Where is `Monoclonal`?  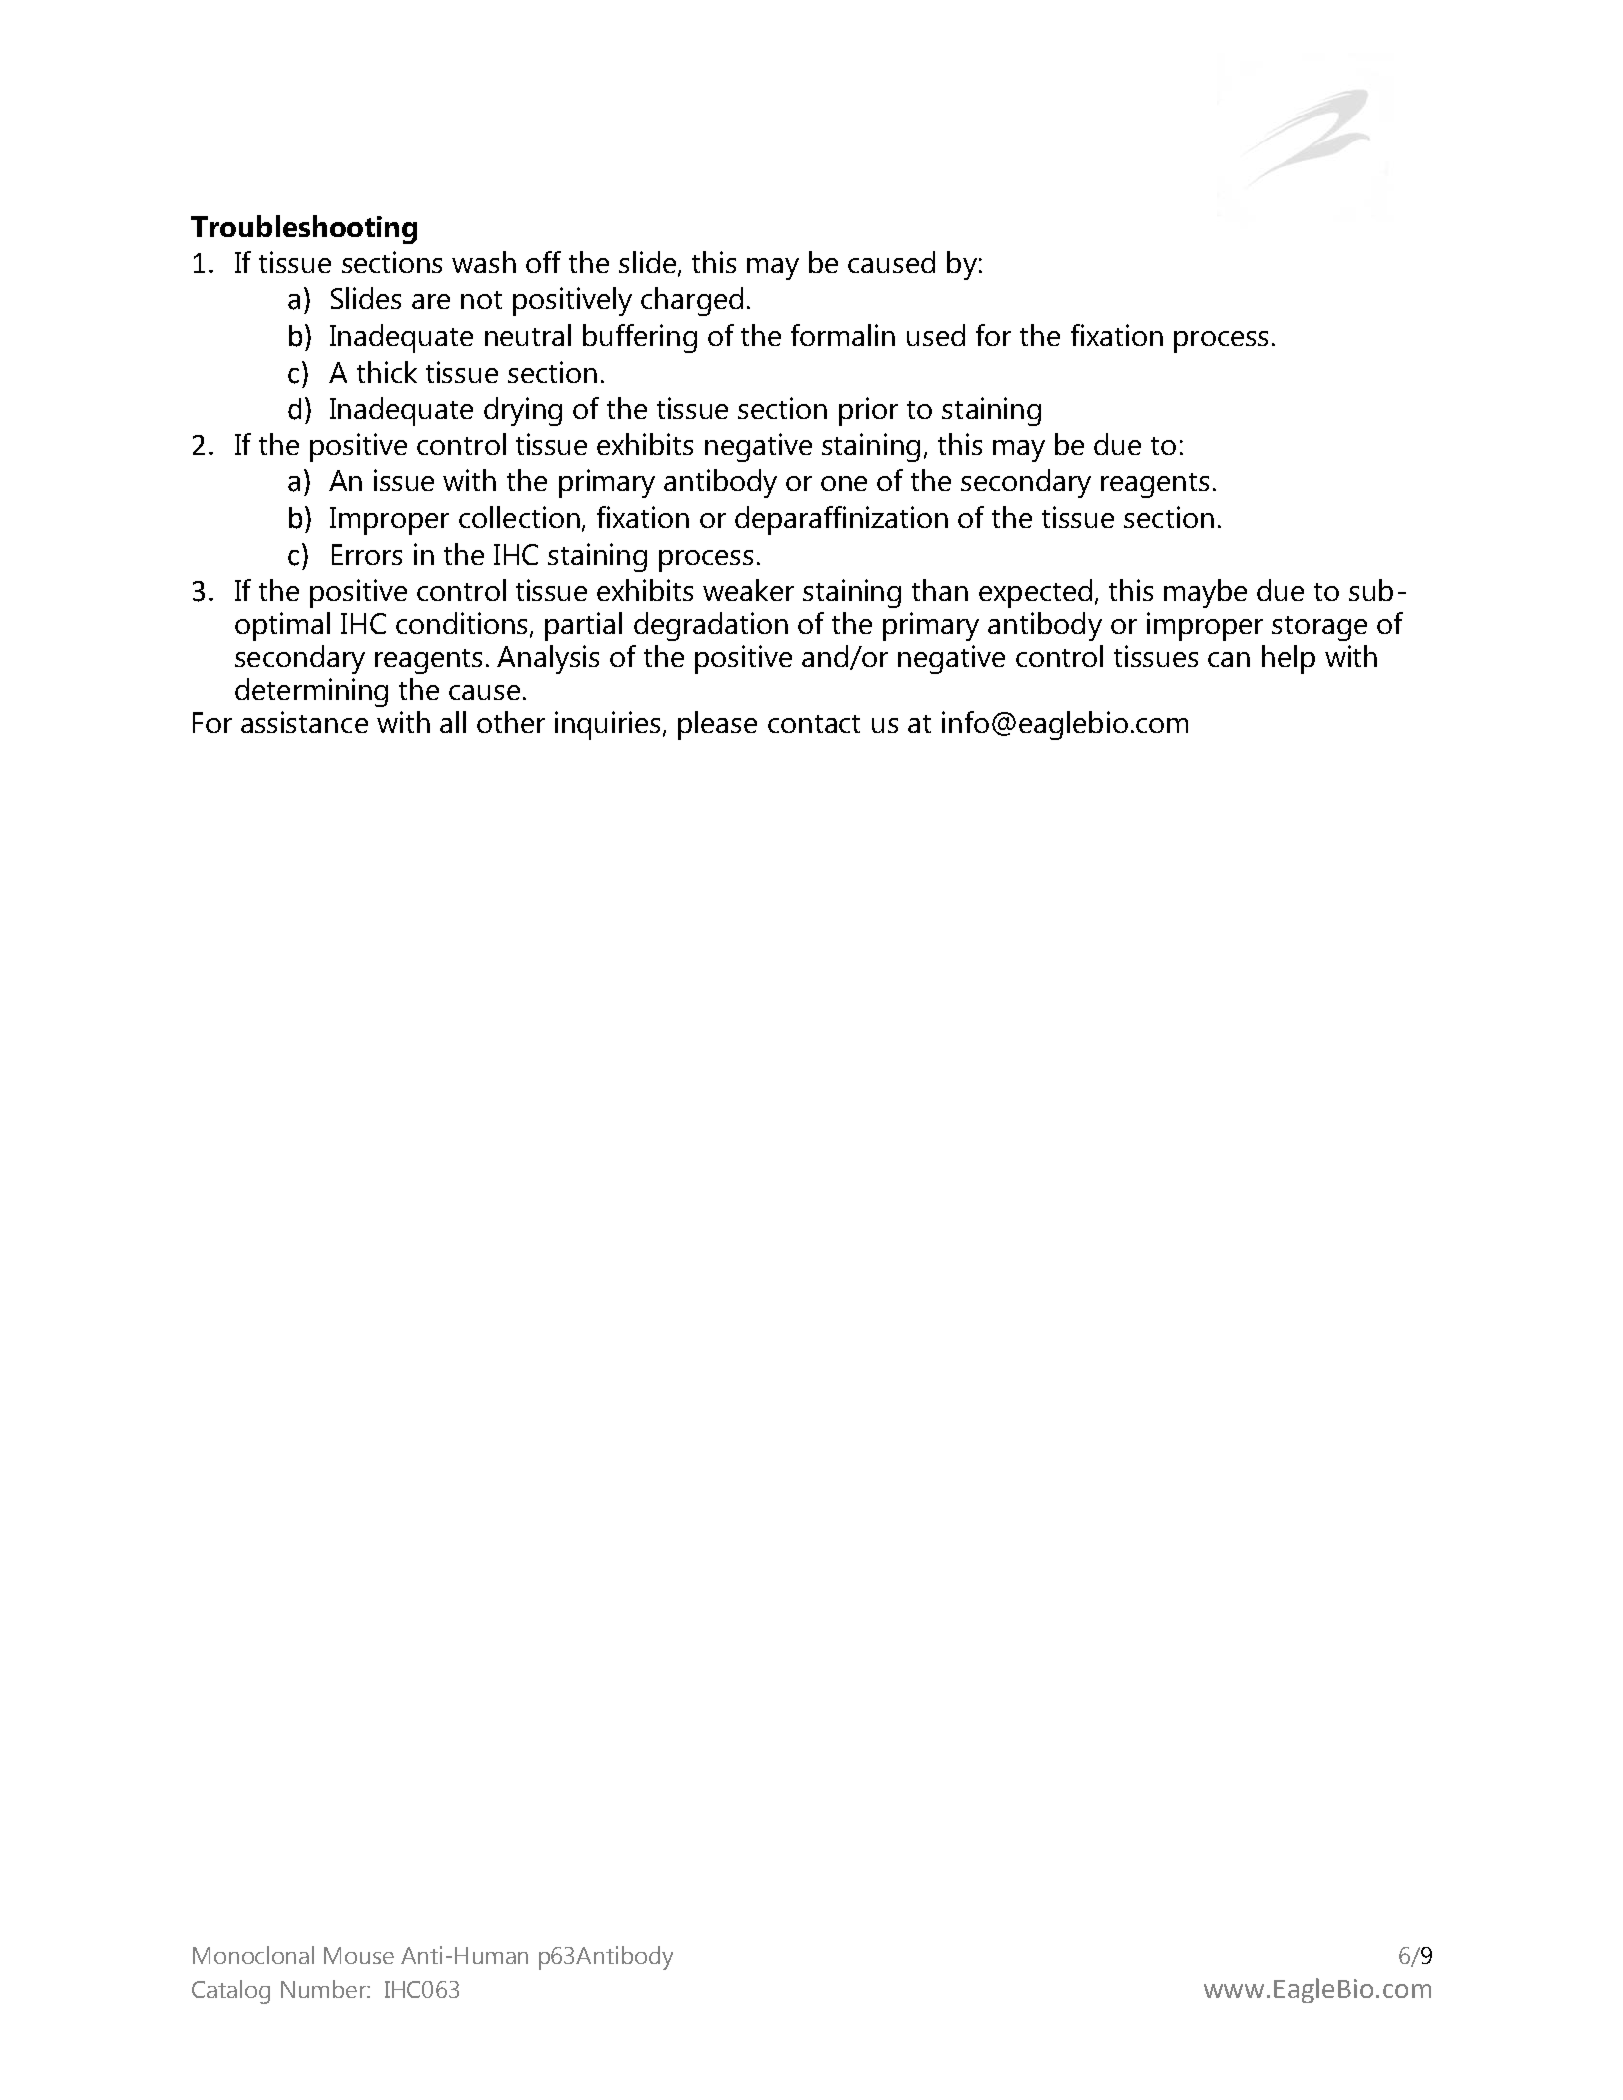 Monoclonal is located at coordinates (253, 1955).
